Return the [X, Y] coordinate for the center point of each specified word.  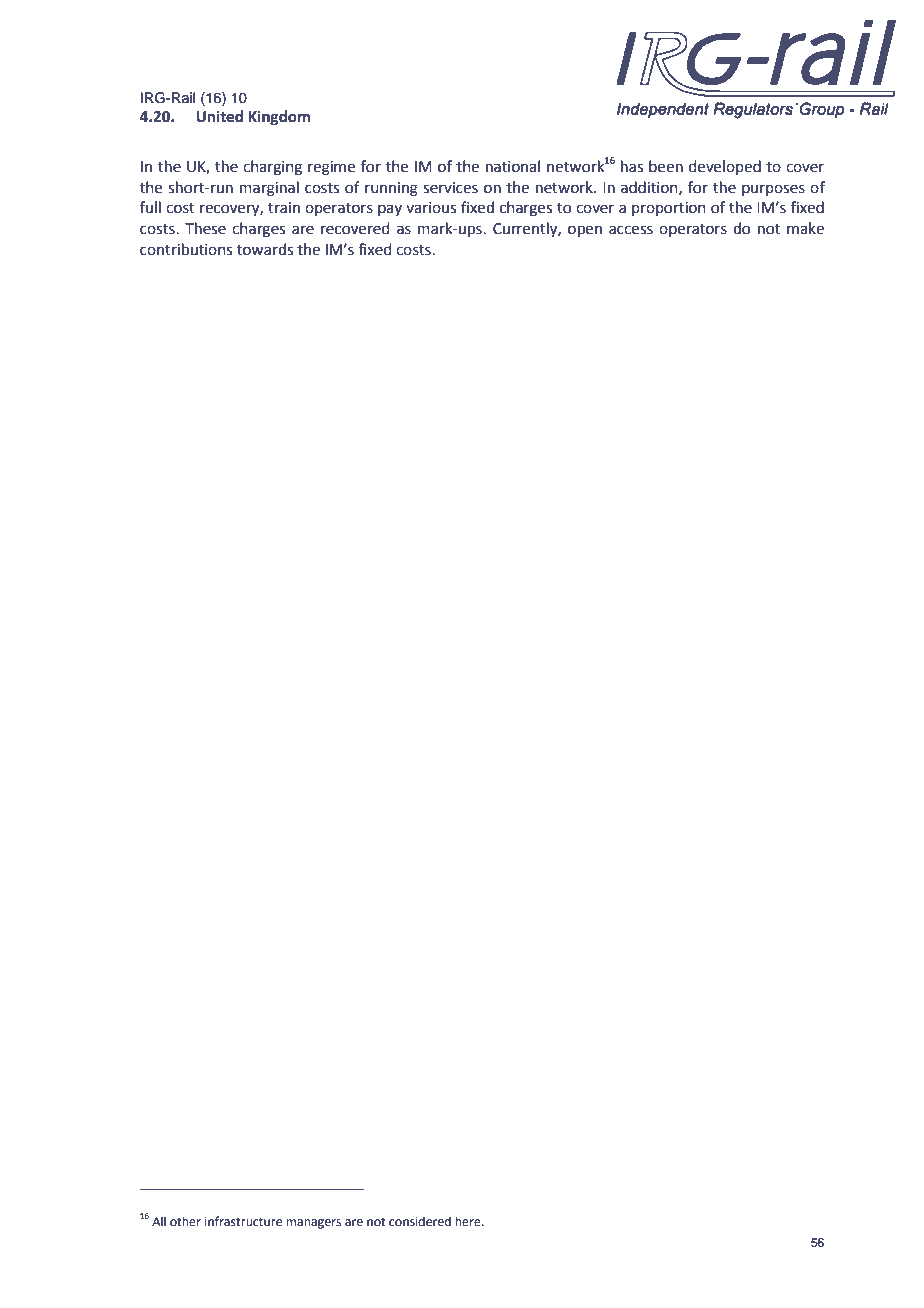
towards [265, 249]
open [585, 231]
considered [420, 1221]
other [185, 1221]
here [469, 1221]
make [805, 228]
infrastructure [243, 1221]
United [219, 116]
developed [725, 167]
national [513, 166]
